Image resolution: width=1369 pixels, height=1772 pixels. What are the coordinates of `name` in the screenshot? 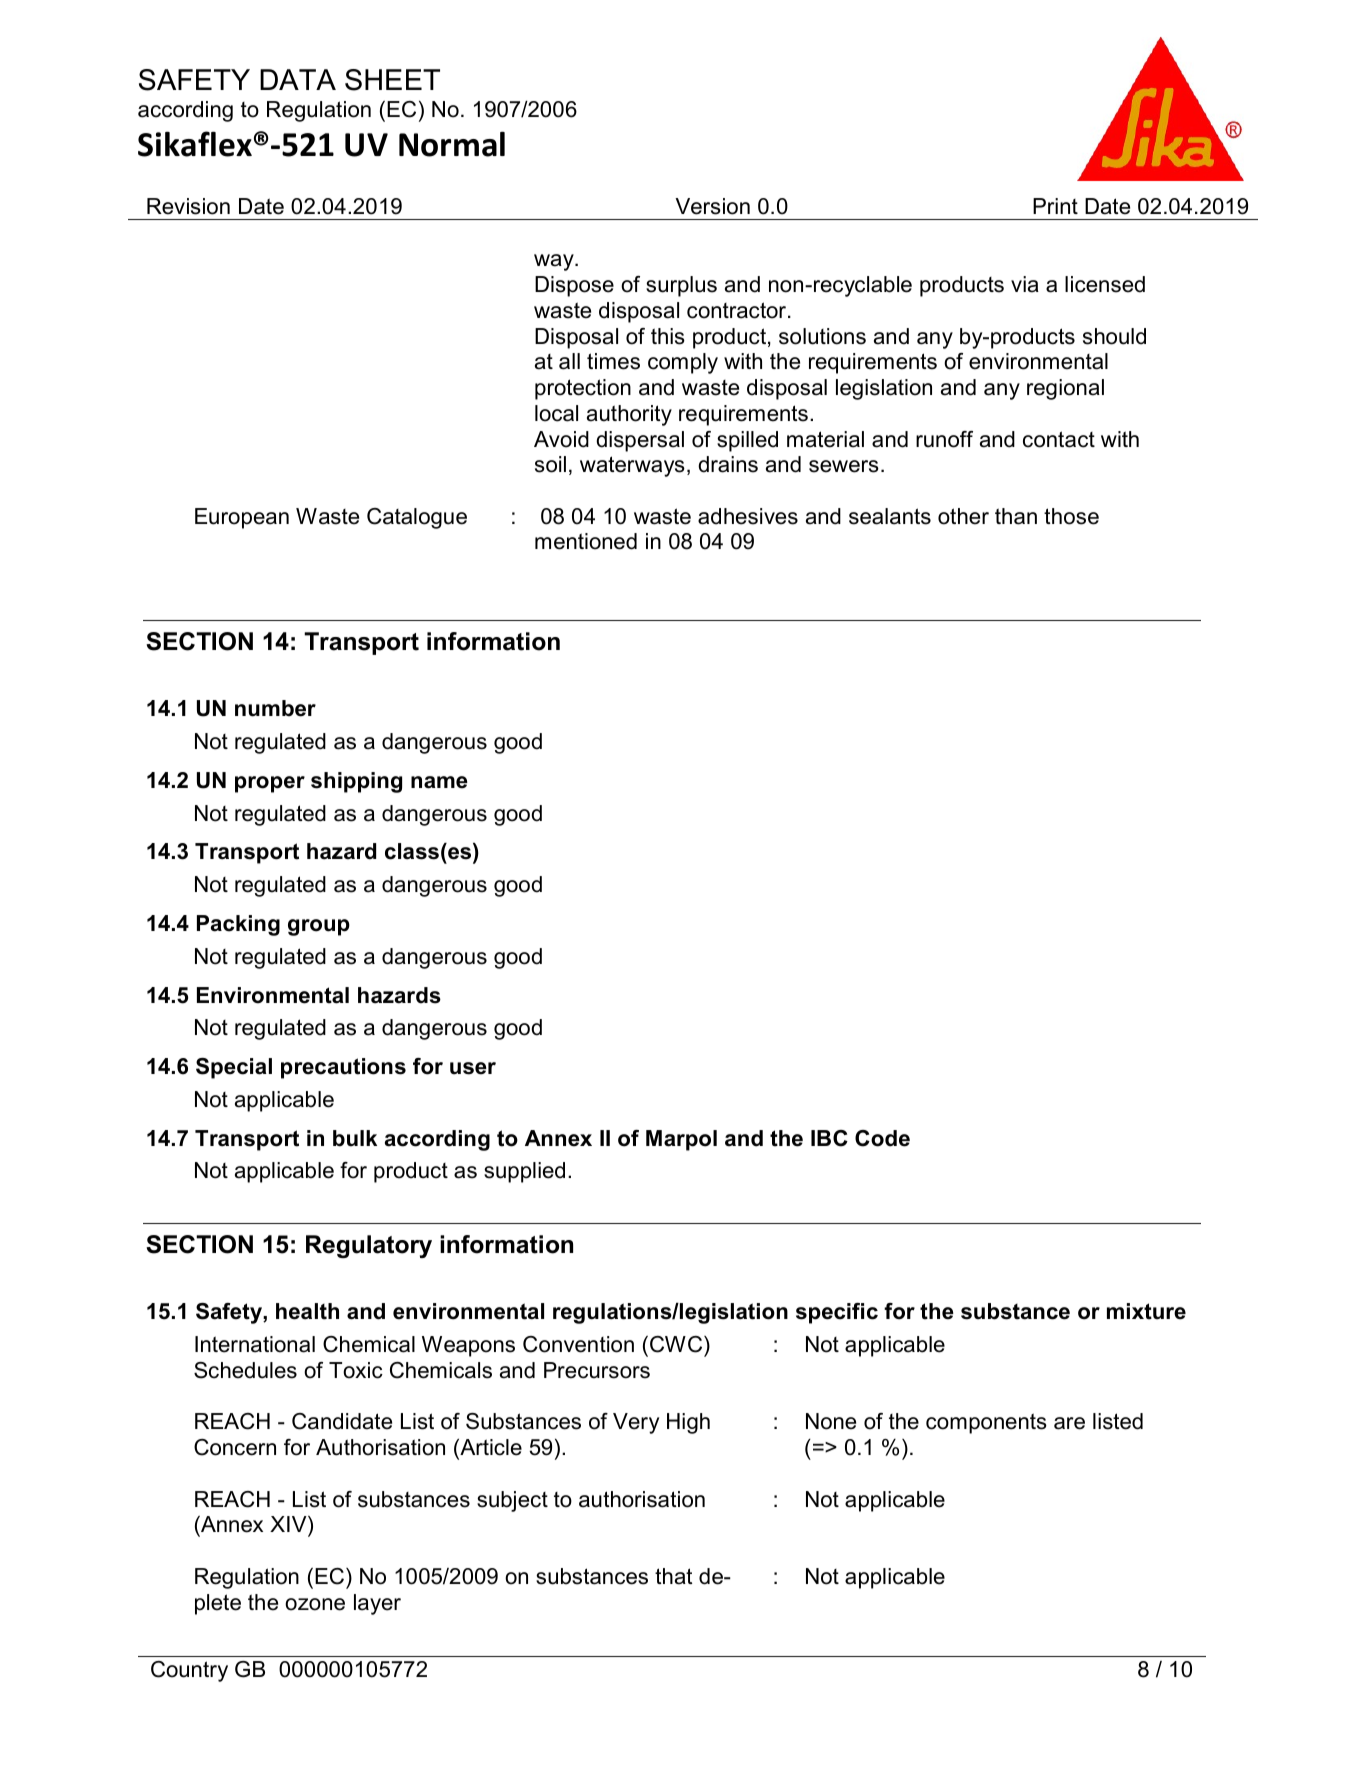 It's located at (439, 782).
